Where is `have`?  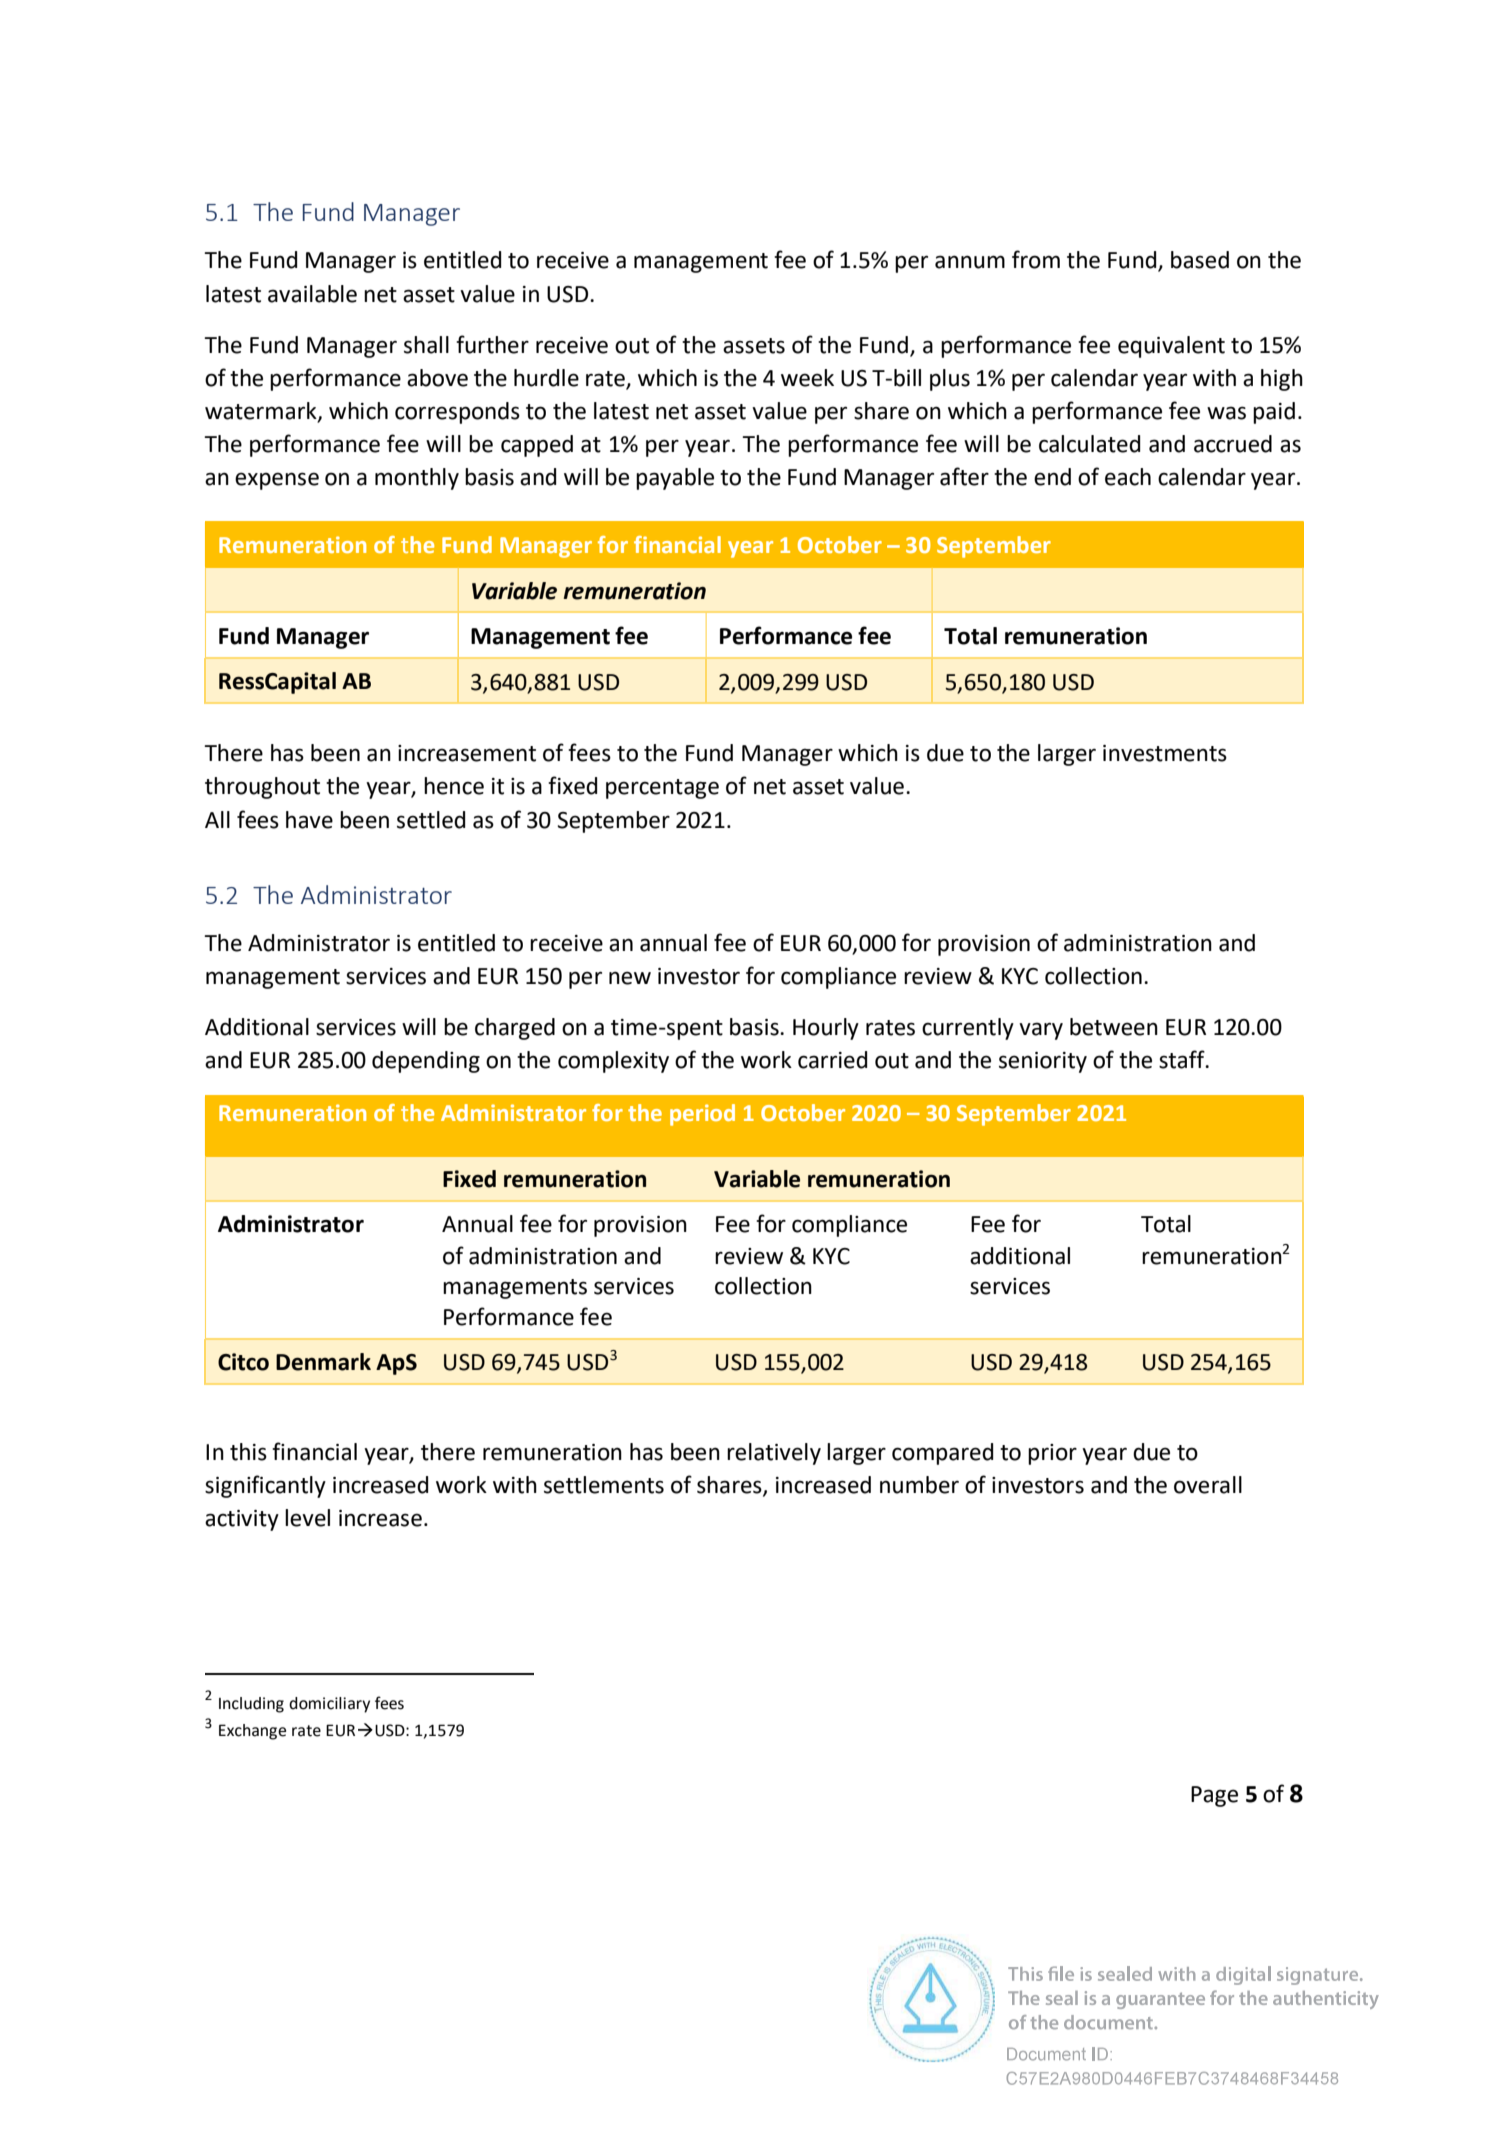 have is located at coordinates (309, 820).
